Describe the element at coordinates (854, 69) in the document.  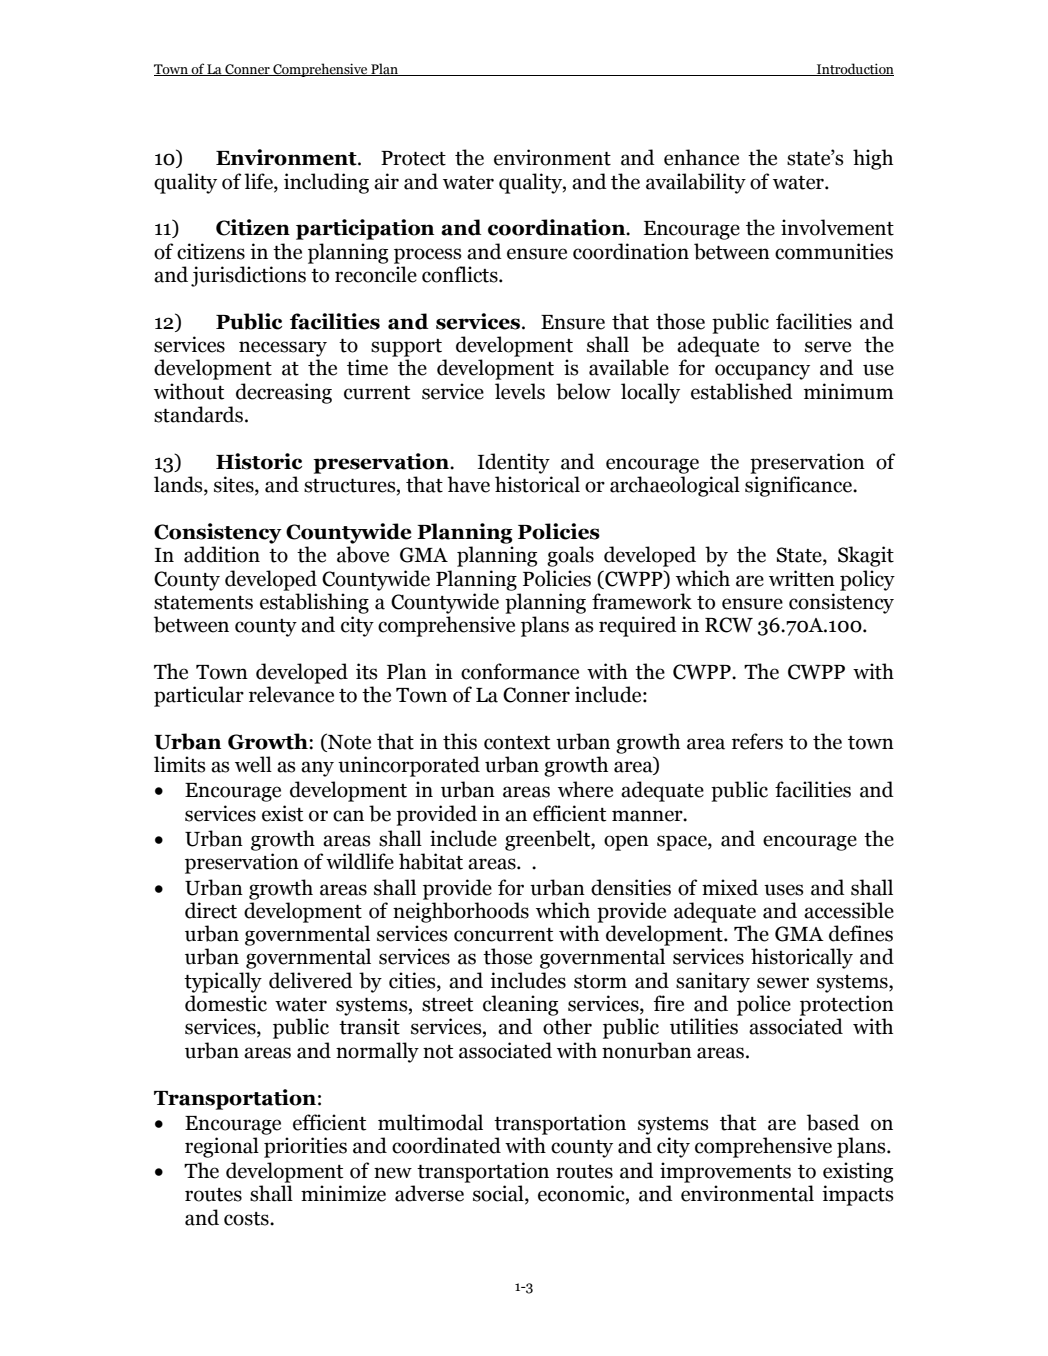
I see `Introduction` at that location.
